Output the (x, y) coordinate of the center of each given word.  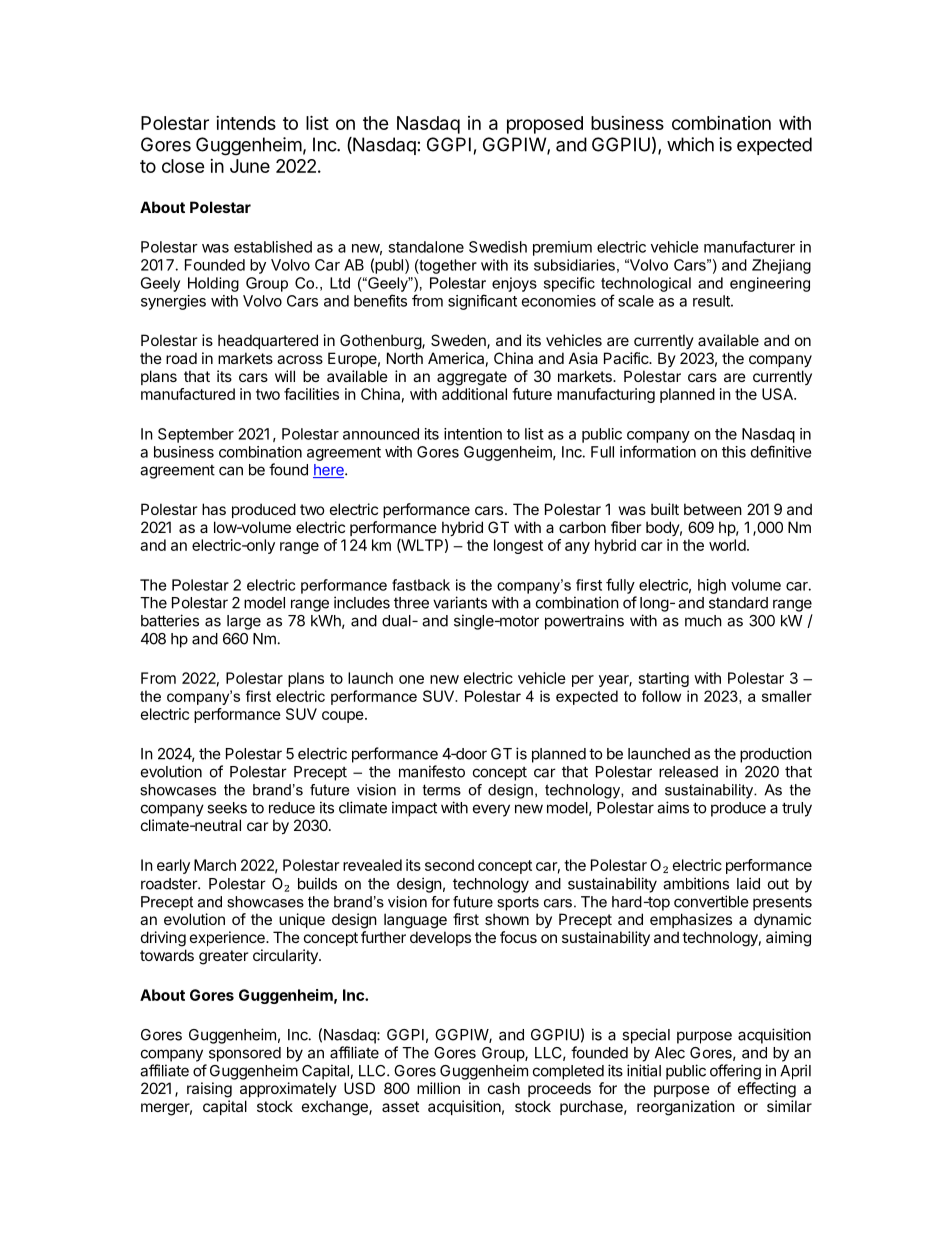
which (690, 144)
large (244, 622)
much (703, 621)
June (250, 166)
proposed (545, 125)
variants (460, 602)
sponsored (245, 1054)
